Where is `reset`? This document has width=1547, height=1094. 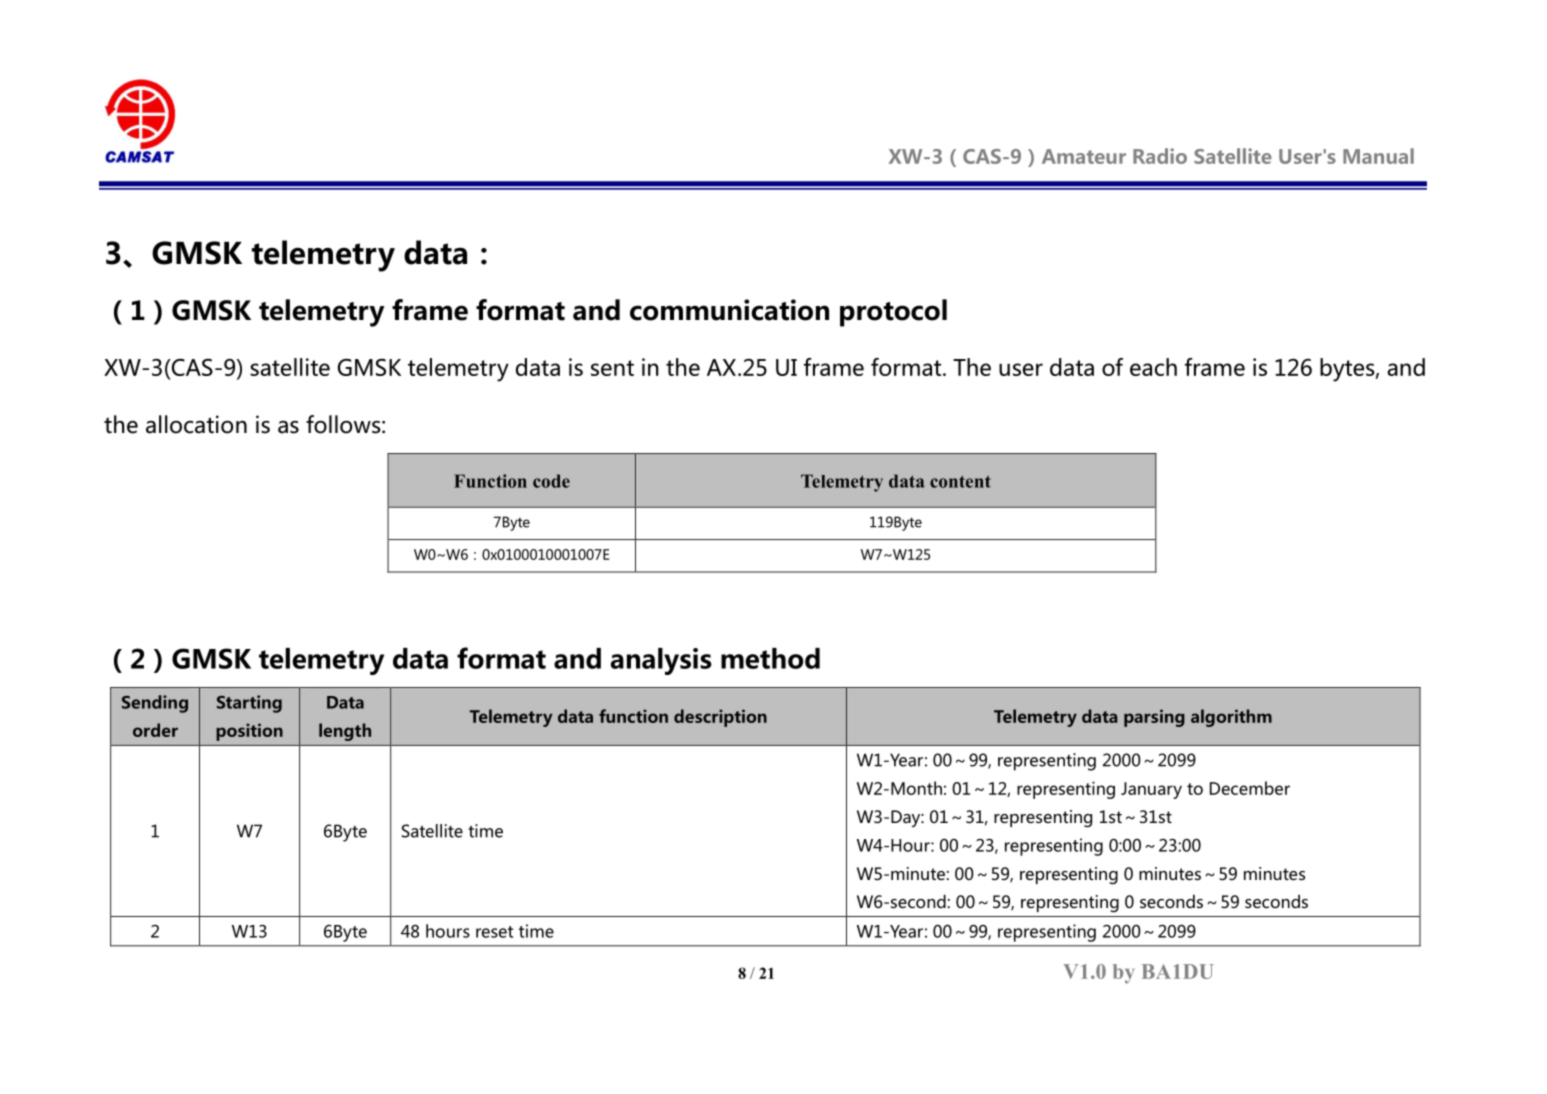 reset is located at coordinates (494, 932).
